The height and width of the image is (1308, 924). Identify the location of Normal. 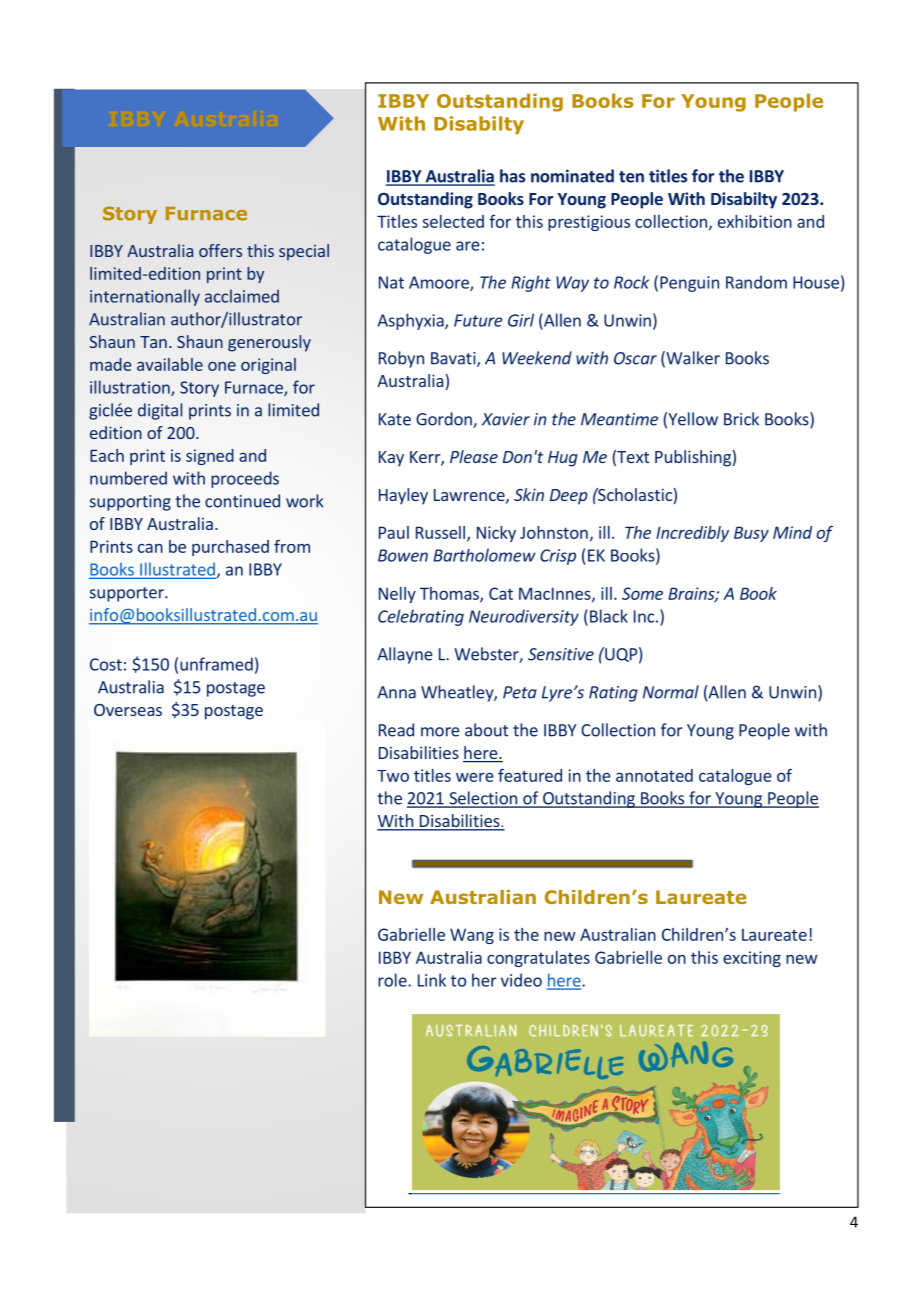
(671, 692).
